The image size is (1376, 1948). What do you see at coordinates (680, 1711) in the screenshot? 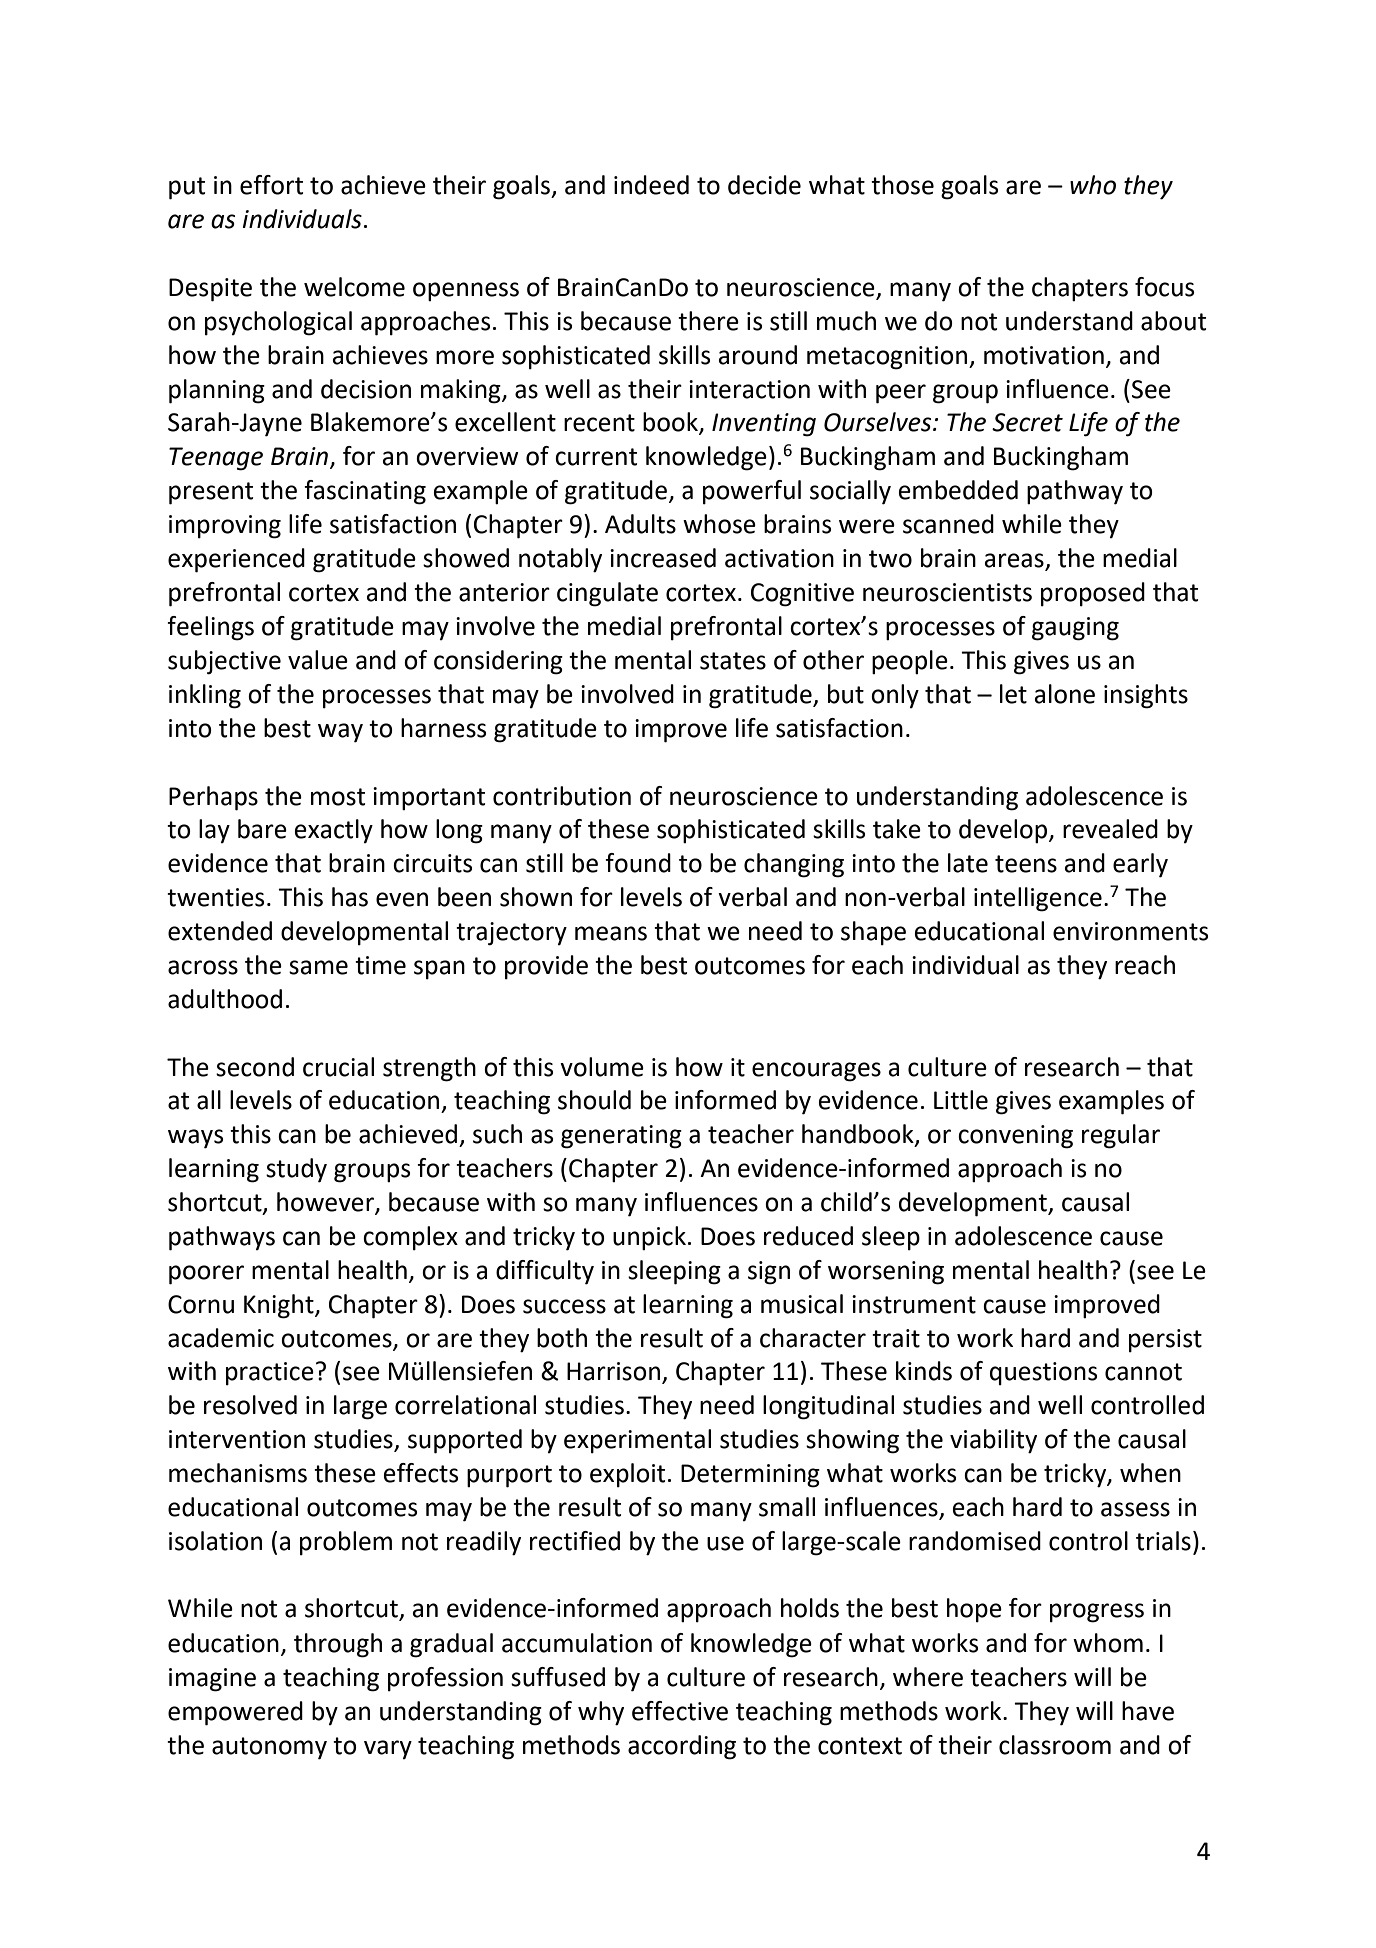
I see `effective` at bounding box center [680, 1711].
